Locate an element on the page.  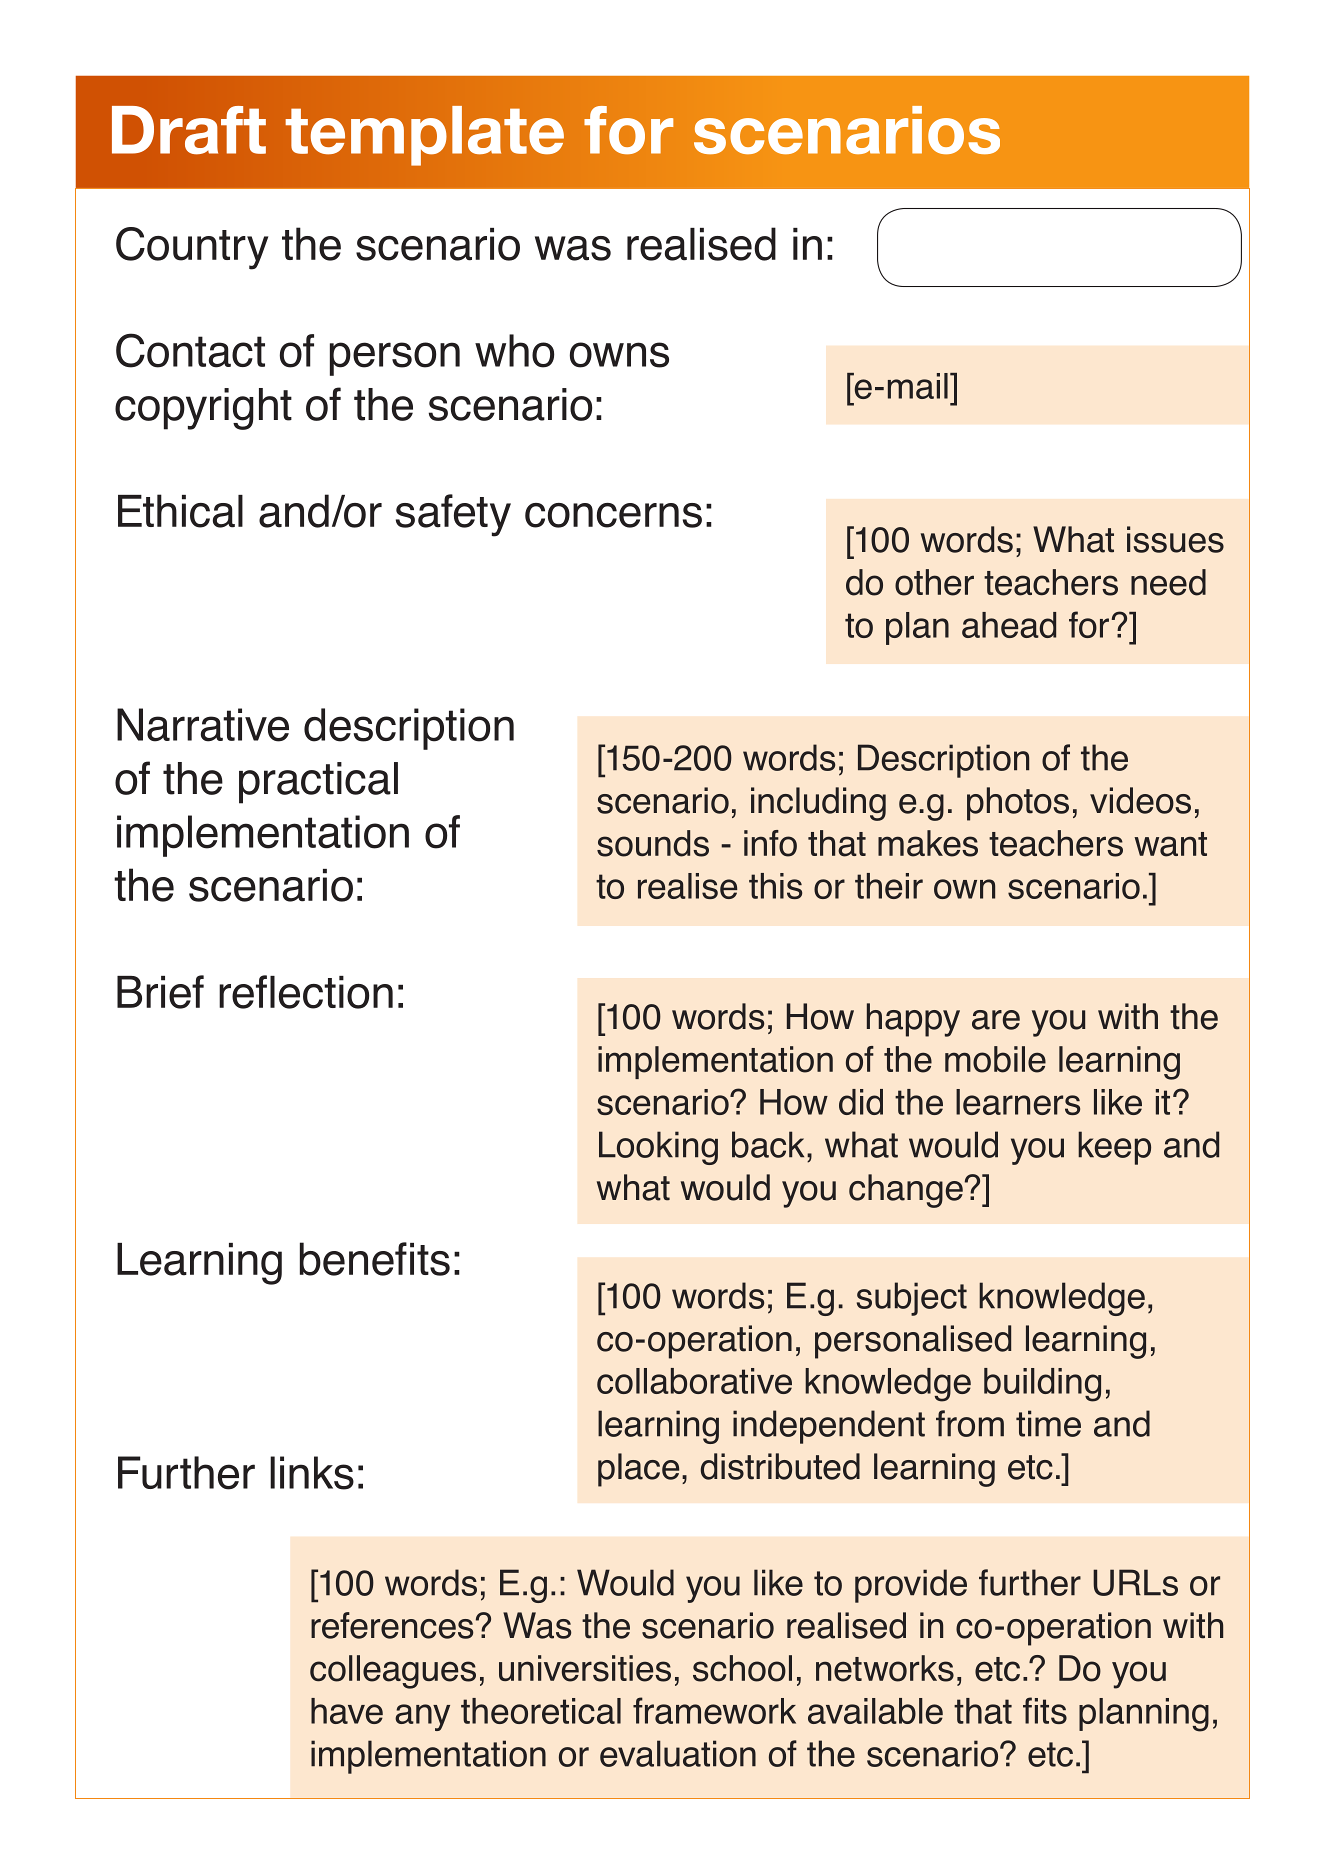
issues is located at coordinates (1175, 539).
